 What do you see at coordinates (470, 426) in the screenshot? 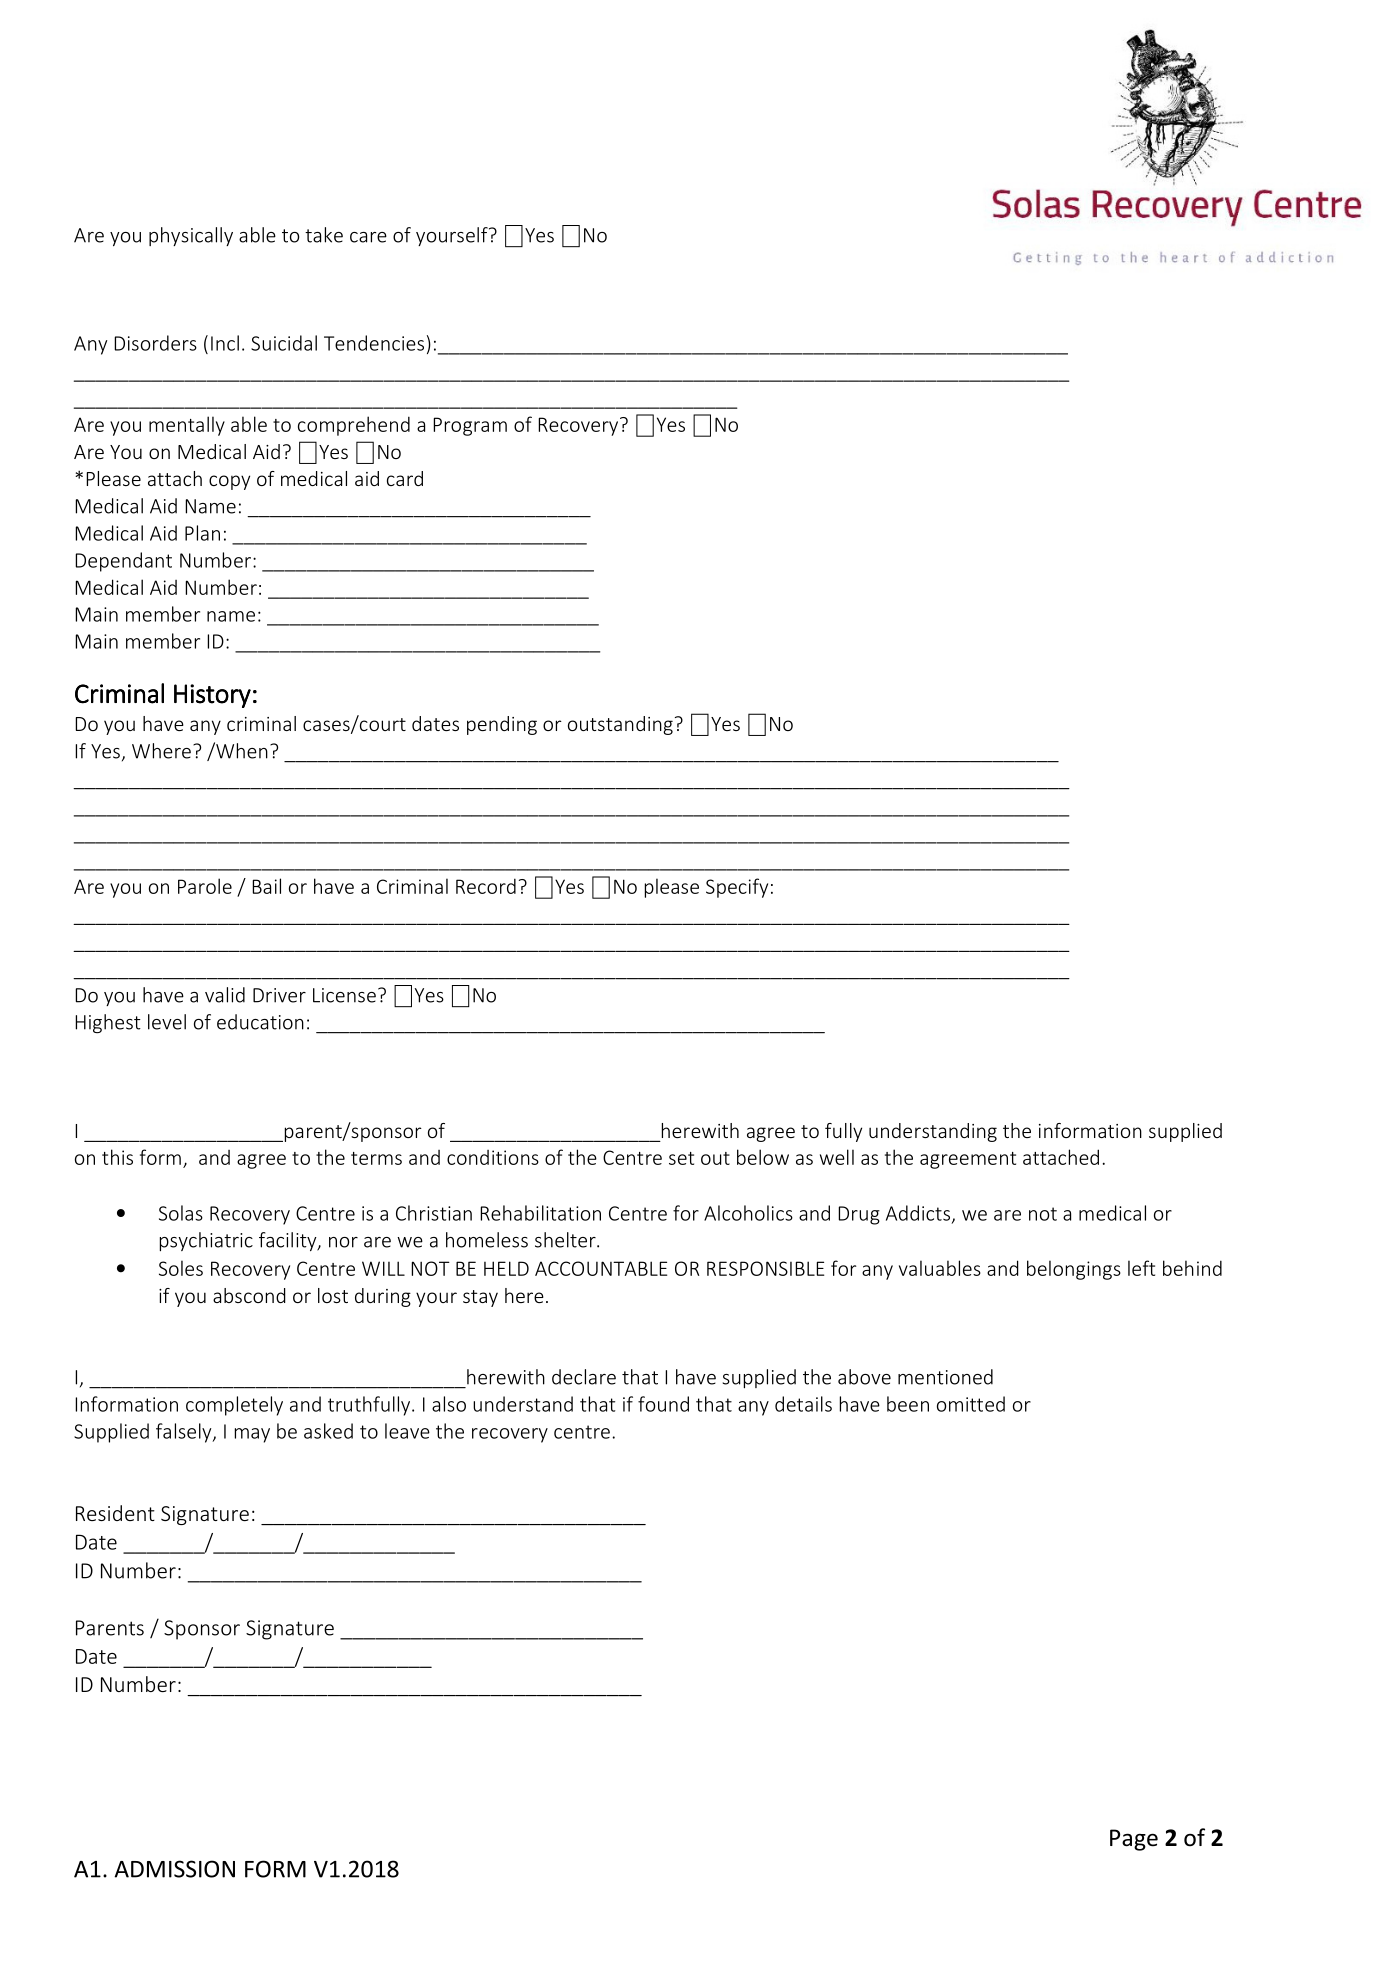
I see `Program` at bounding box center [470, 426].
